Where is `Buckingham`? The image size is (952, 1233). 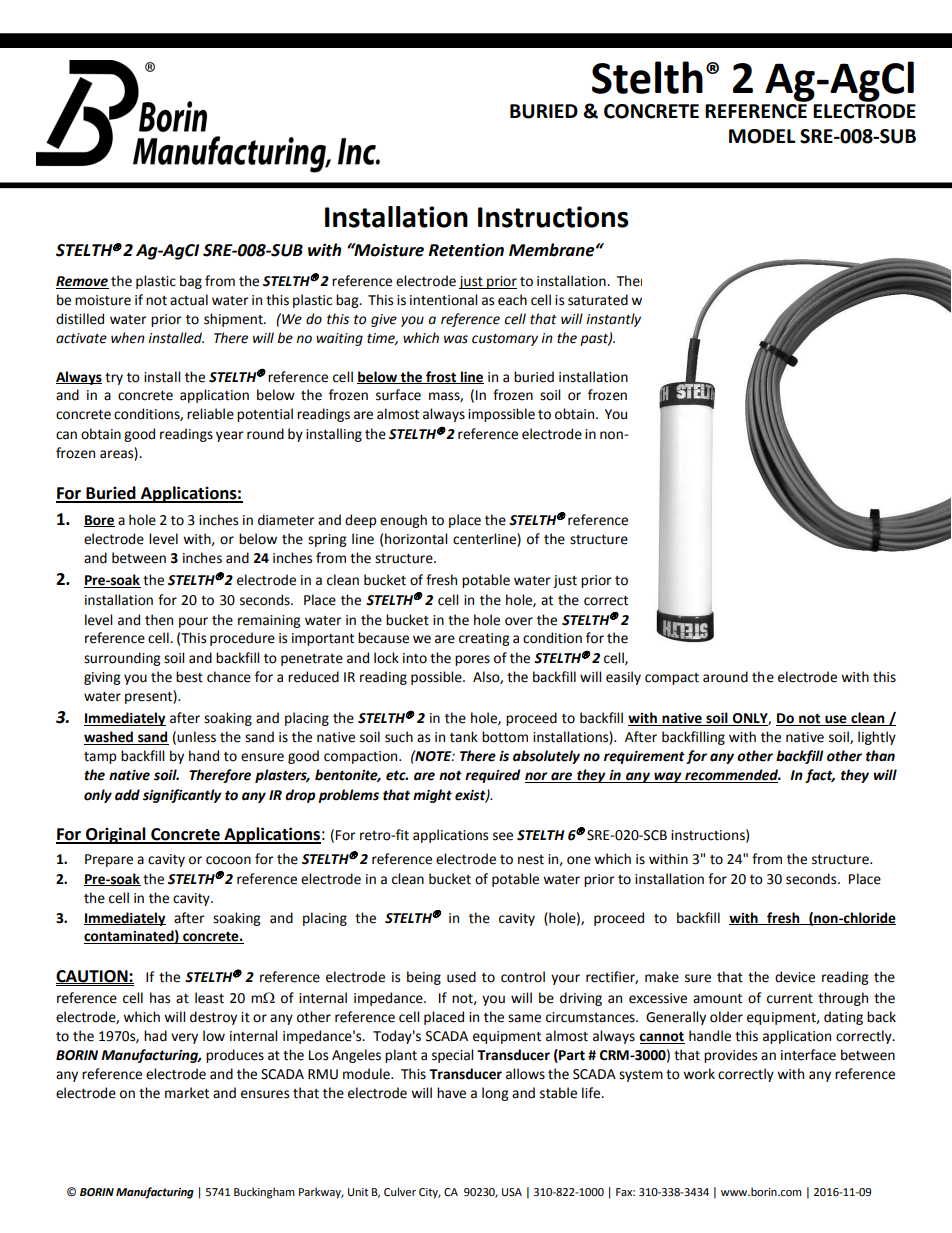 Buckingham is located at coordinates (264, 1193).
